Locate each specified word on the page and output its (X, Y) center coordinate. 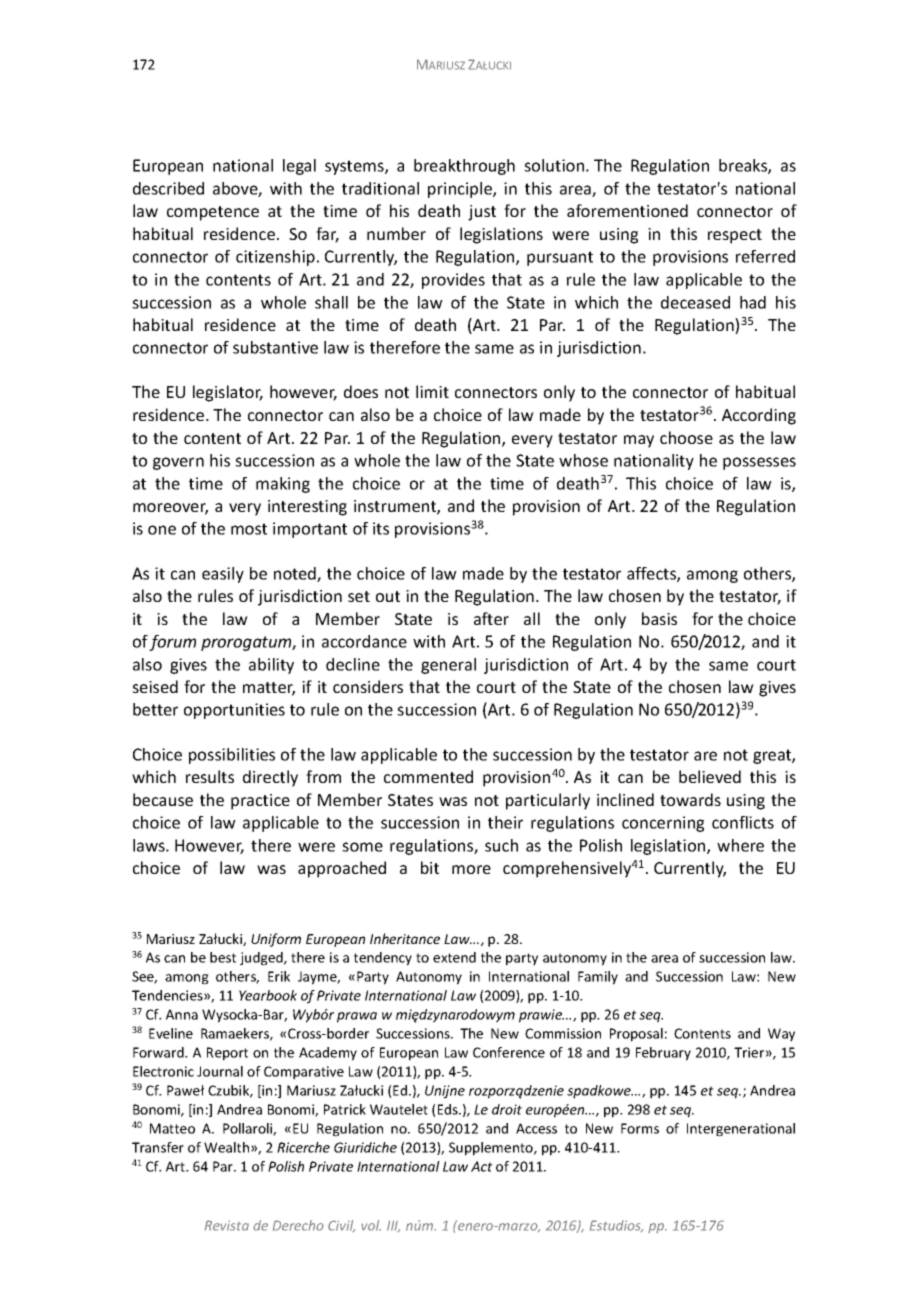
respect (735, 236)
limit (432, 391)
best (223, 957)
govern (178, 463)
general (448, 666)
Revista (227, 1225)
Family (598, 978)
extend (454, 957)
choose (686, 437)
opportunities (234, 711)
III (393, 1226)
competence (213, 213)
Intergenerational (741, 1130)
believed (710, 776)
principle (461, 190)
